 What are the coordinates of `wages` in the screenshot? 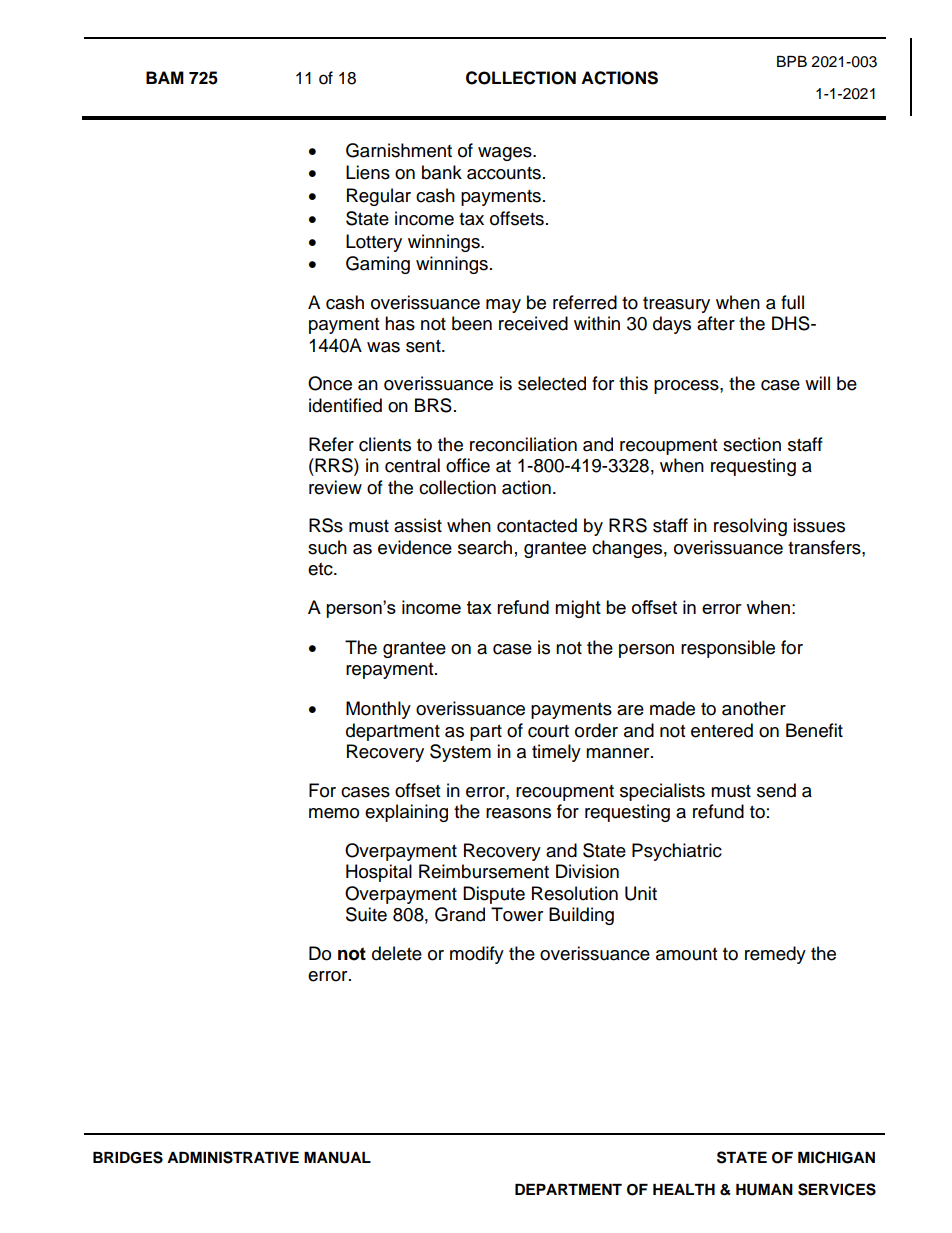 It's located at (506, 154).
